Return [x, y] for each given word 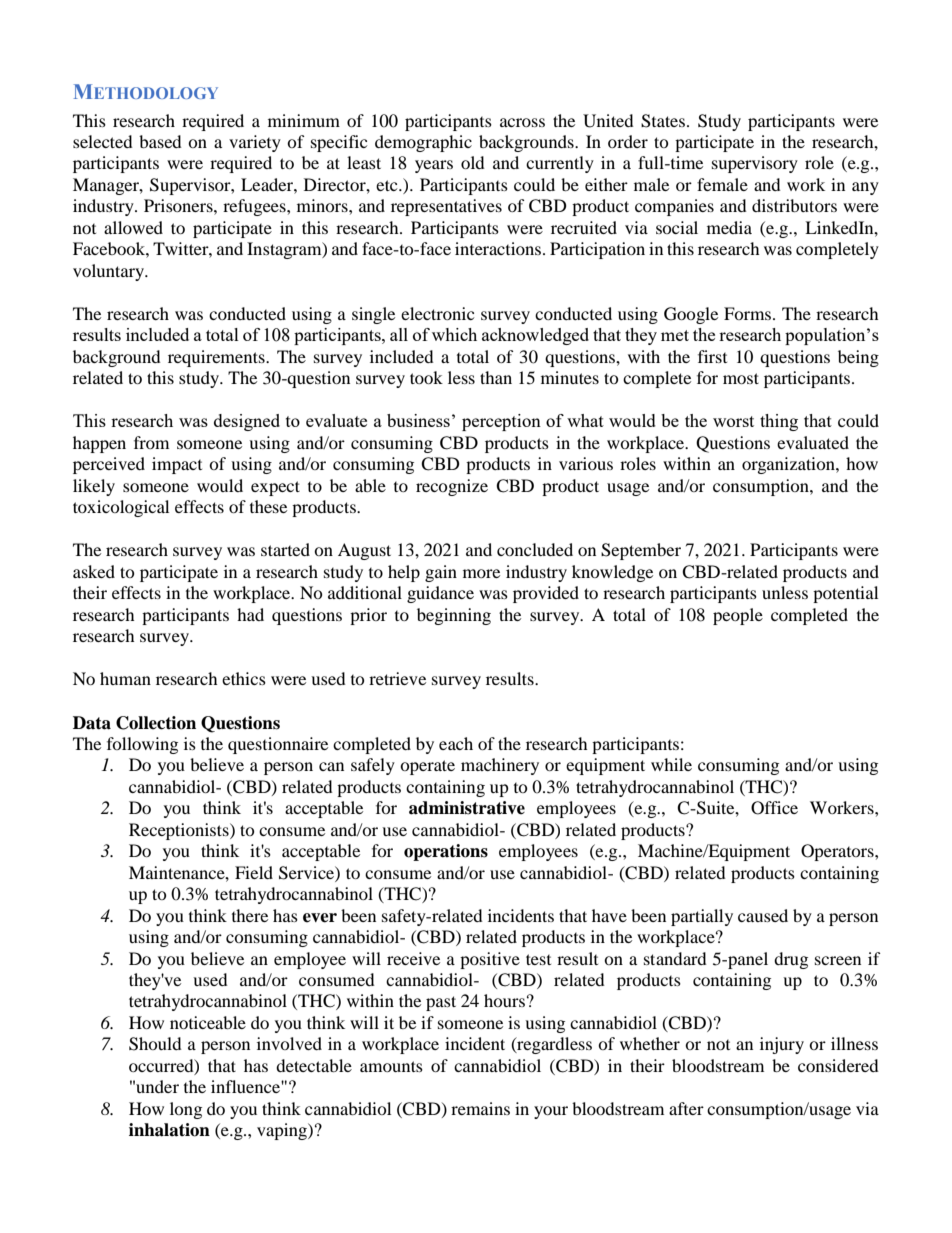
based [160, 141]
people [738, 616]
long [186, 1110]
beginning [454, 616]
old [473, 162]
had [250, 614]
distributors [794, 205]
